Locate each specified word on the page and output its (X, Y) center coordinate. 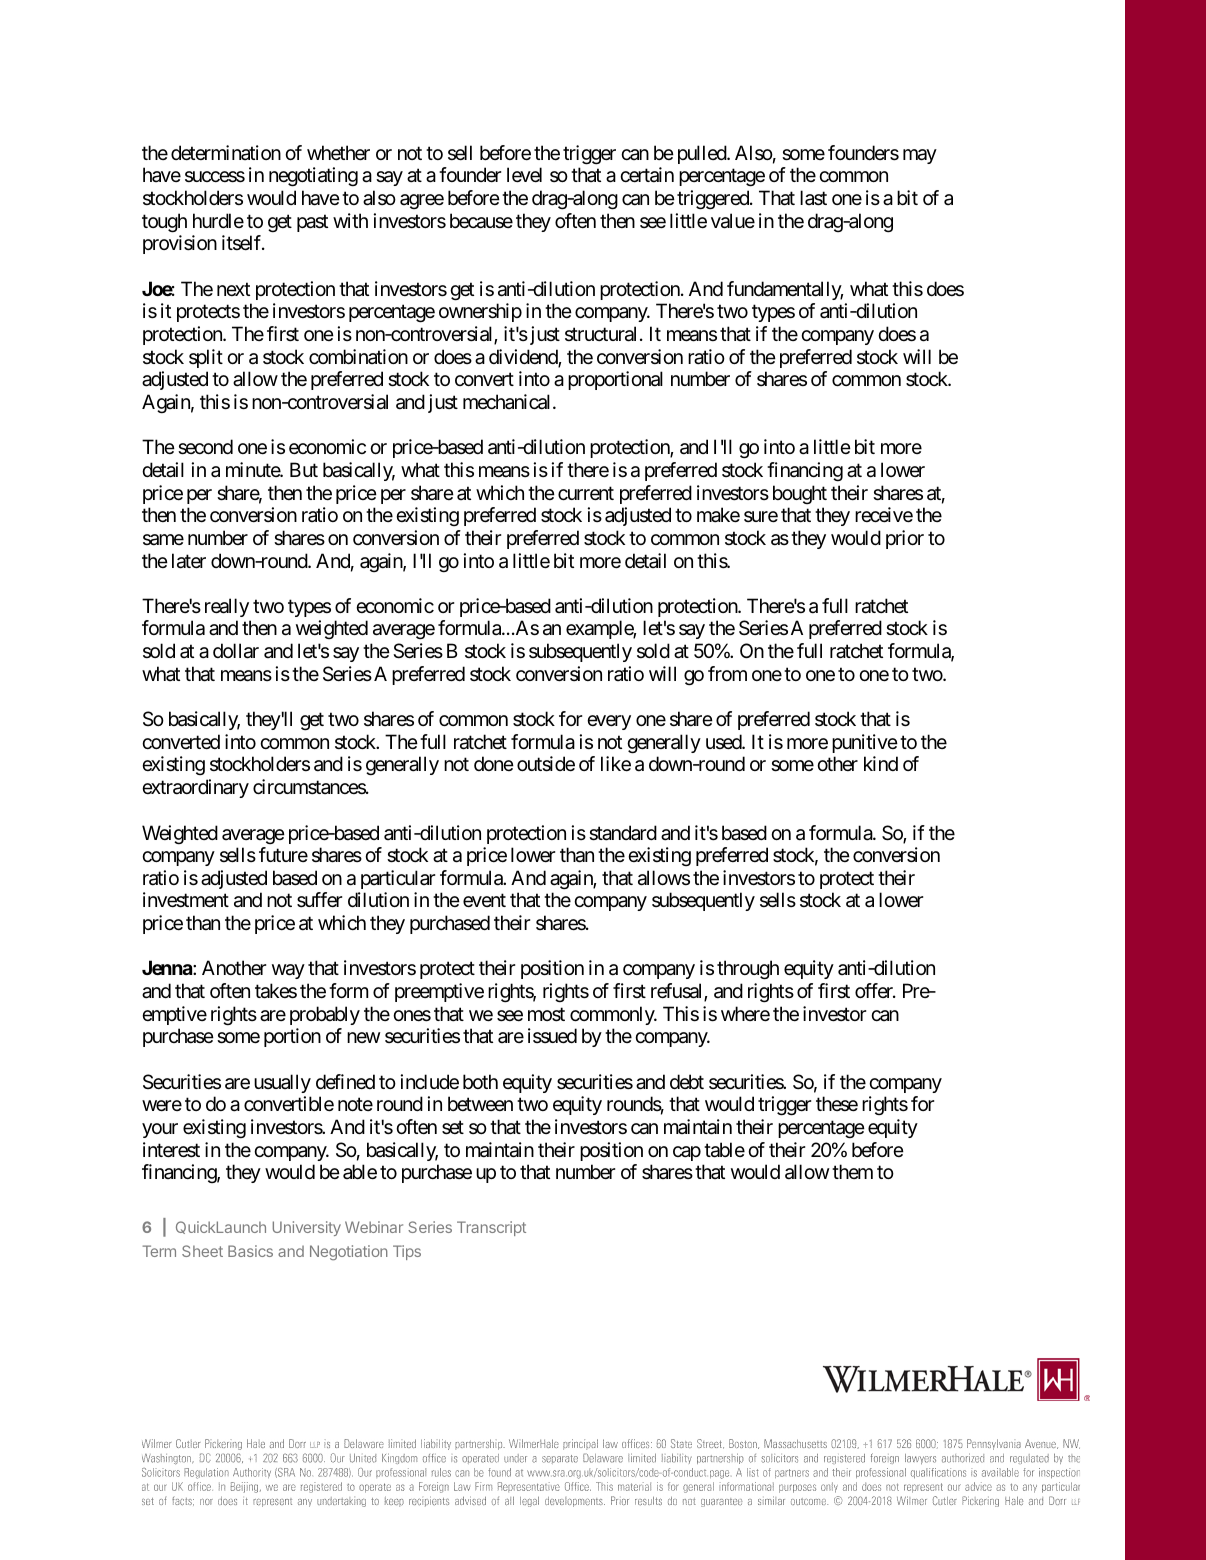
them (852, 1171)
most (546, 1014)
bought (800, 494)
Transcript (491, 1228)
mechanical (508, 402)
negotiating (313, 177)
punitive (865, 743)
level (524, 175)
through (748, 970)
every (609, 722)
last (813, 198)
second (205, 447)
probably (325, 1015)
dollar (236, 651)
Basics (250, 1251)
